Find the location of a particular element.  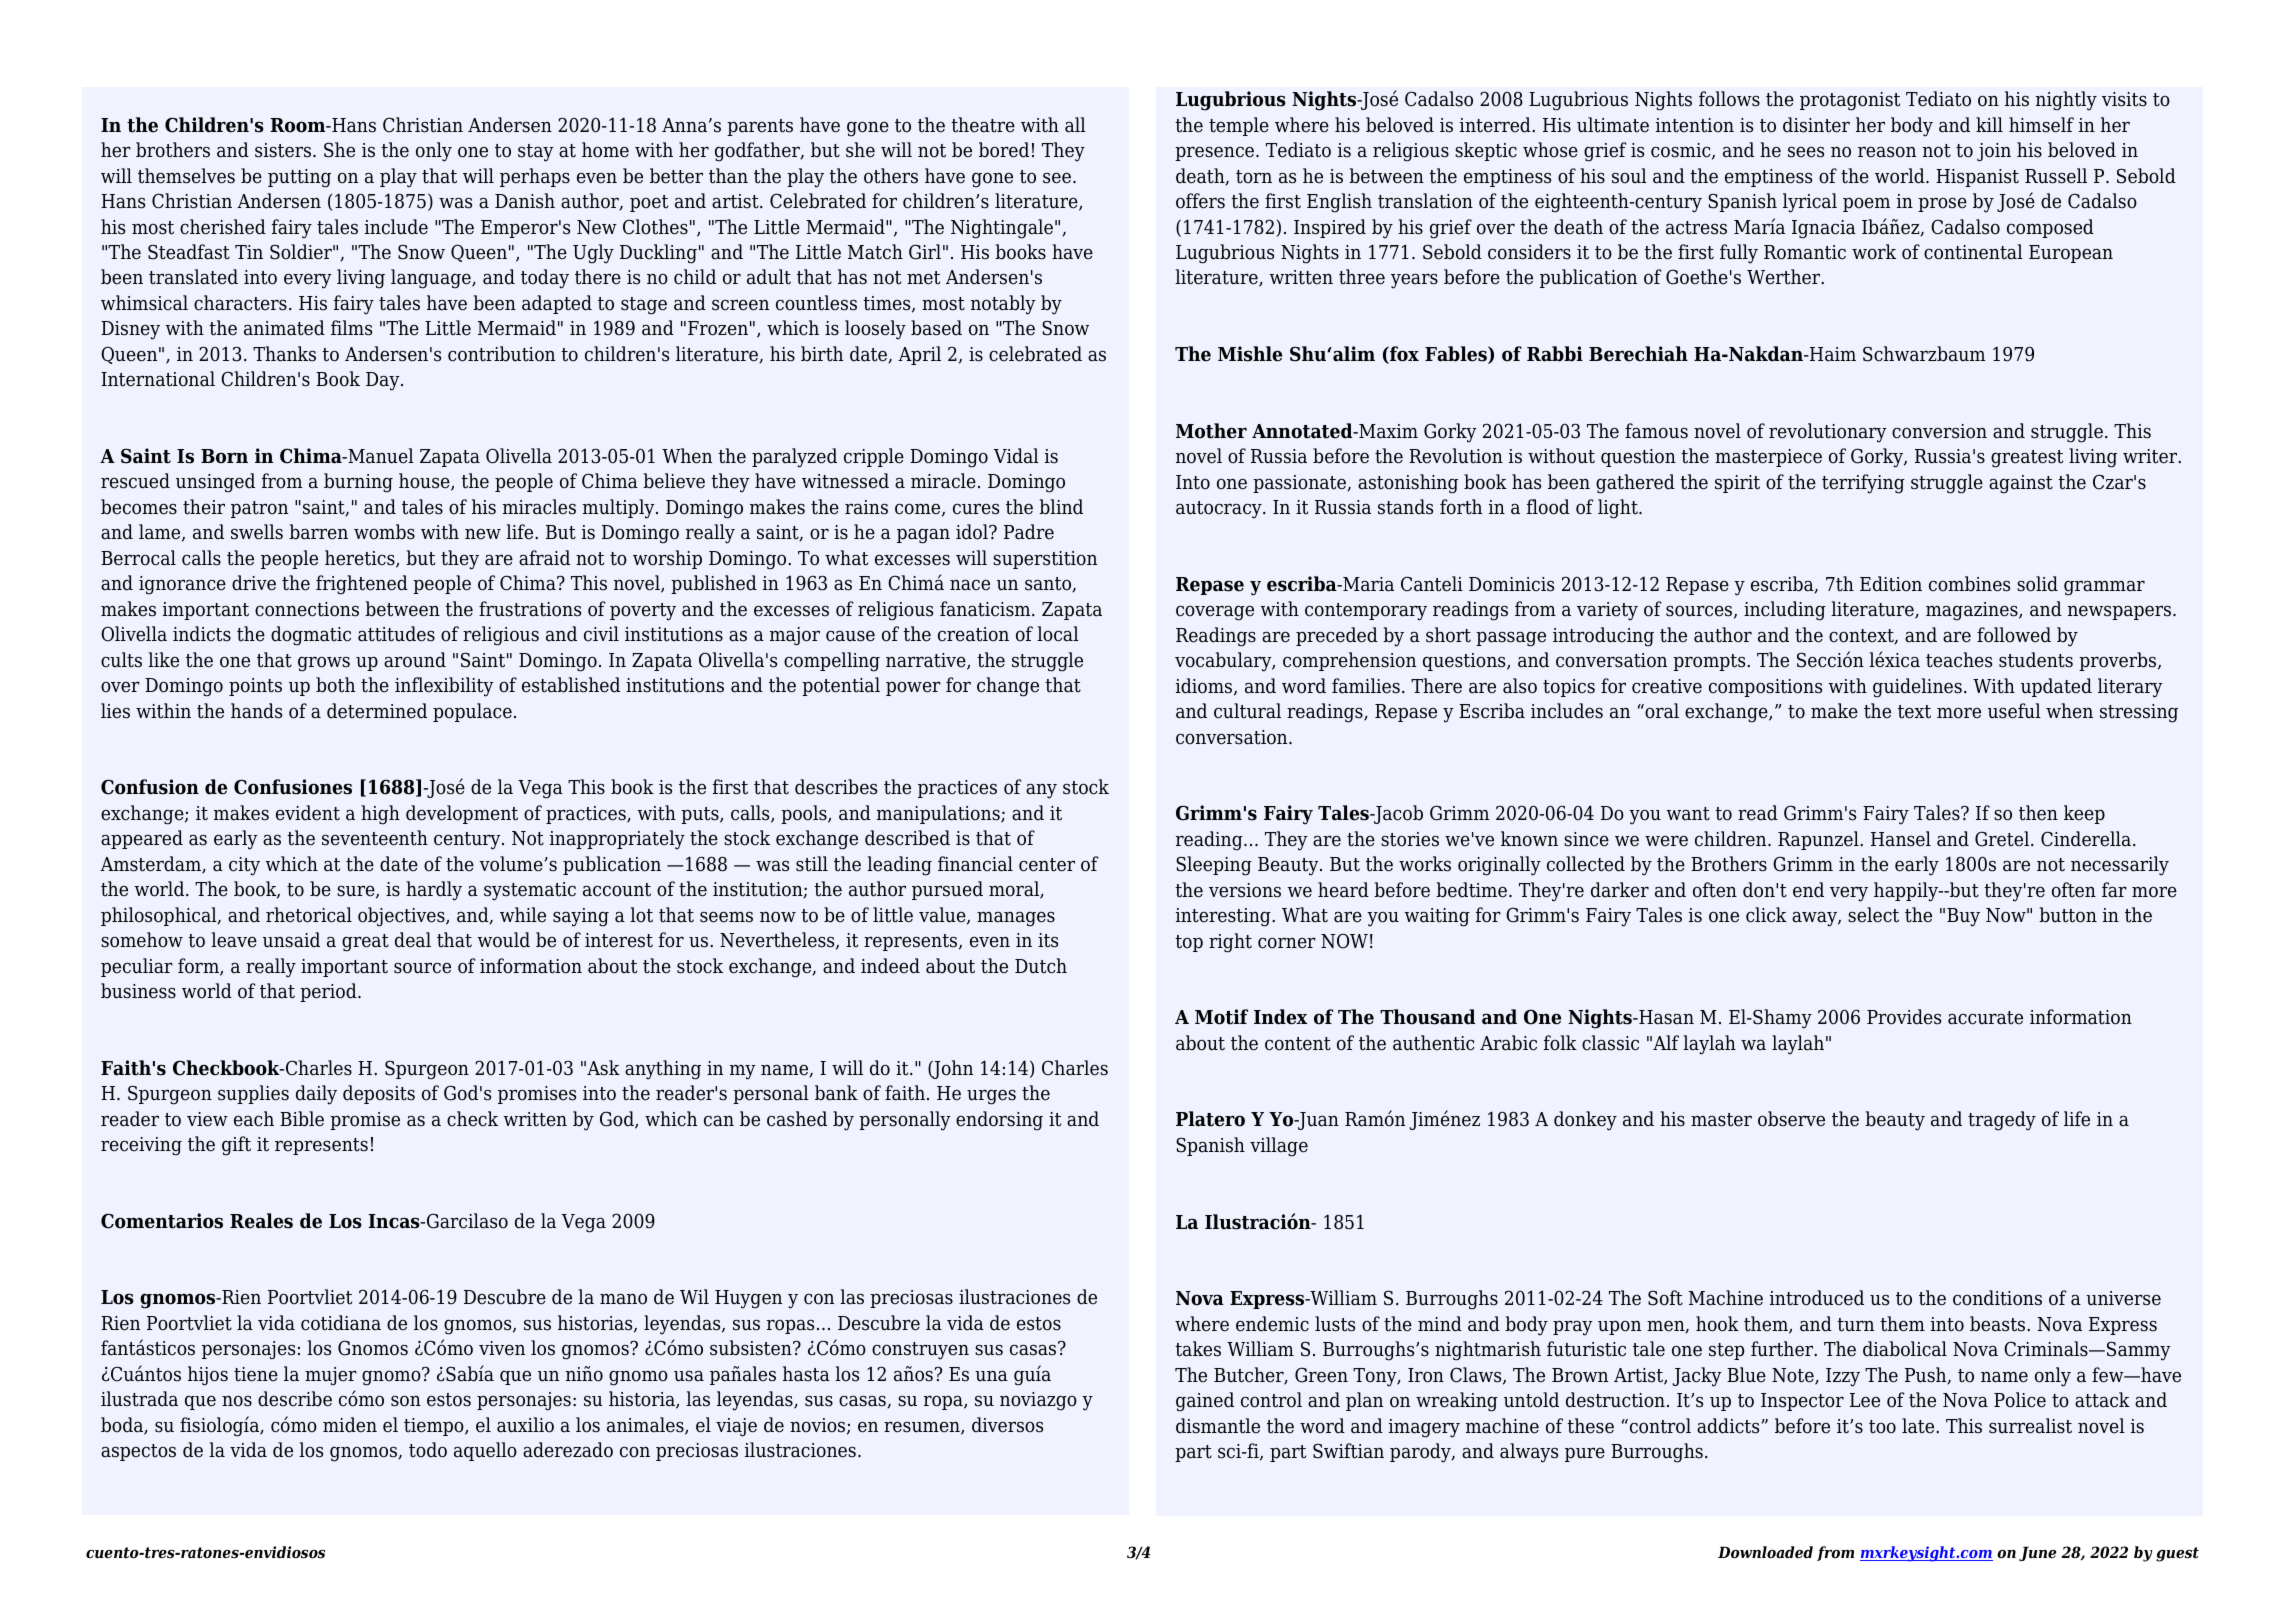

Provides is located at coordinates (1904, 1017).
